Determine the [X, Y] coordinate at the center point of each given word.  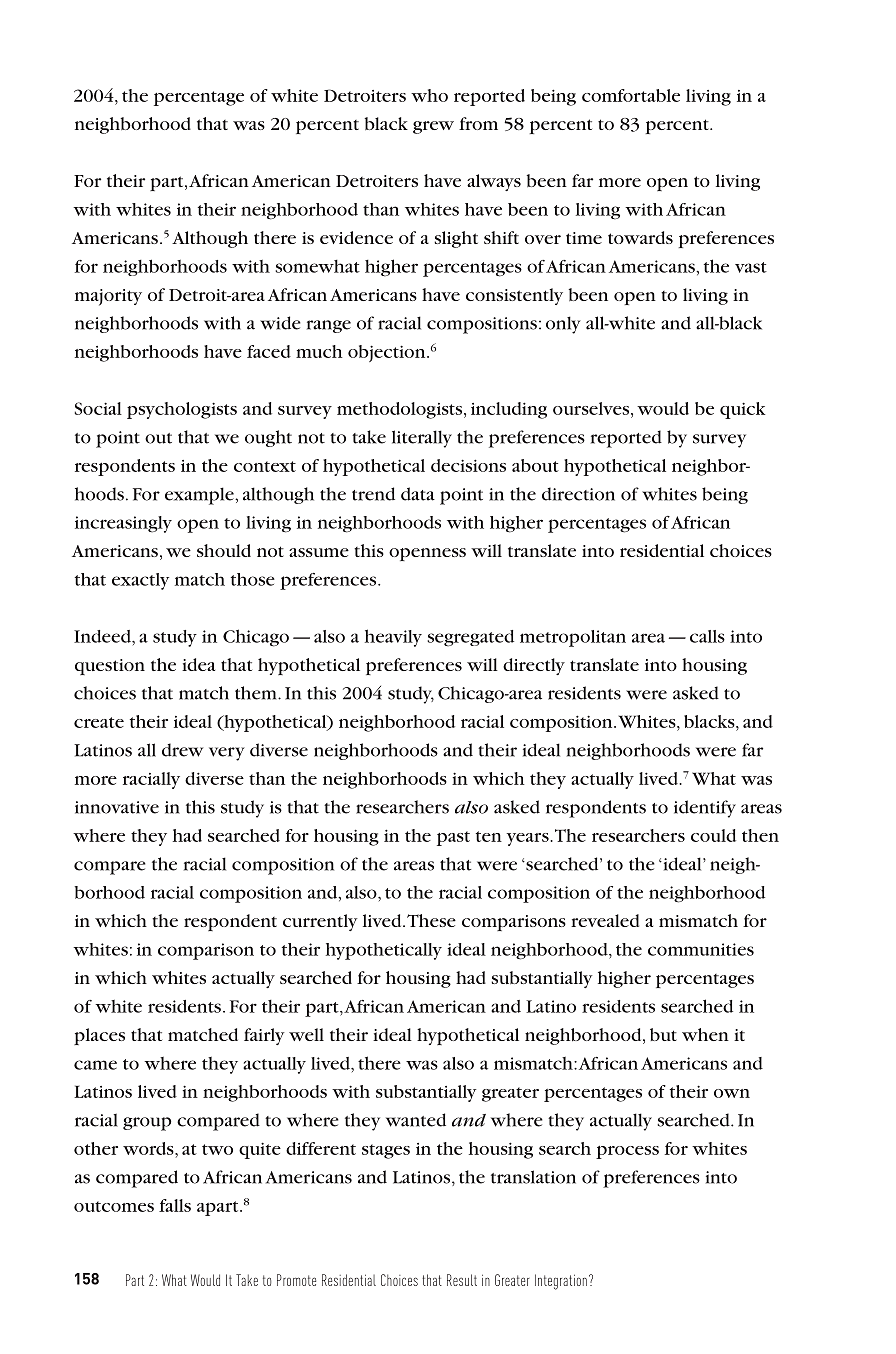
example [200, 496]
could [713, 835]
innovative [117, 807]
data [418, 494]
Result [462, 1280]
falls [175, 1205]
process [627, 1152]
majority [108, 297]
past [453, 838]
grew [433, 127]
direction [578, 494]
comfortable [631, 95]
